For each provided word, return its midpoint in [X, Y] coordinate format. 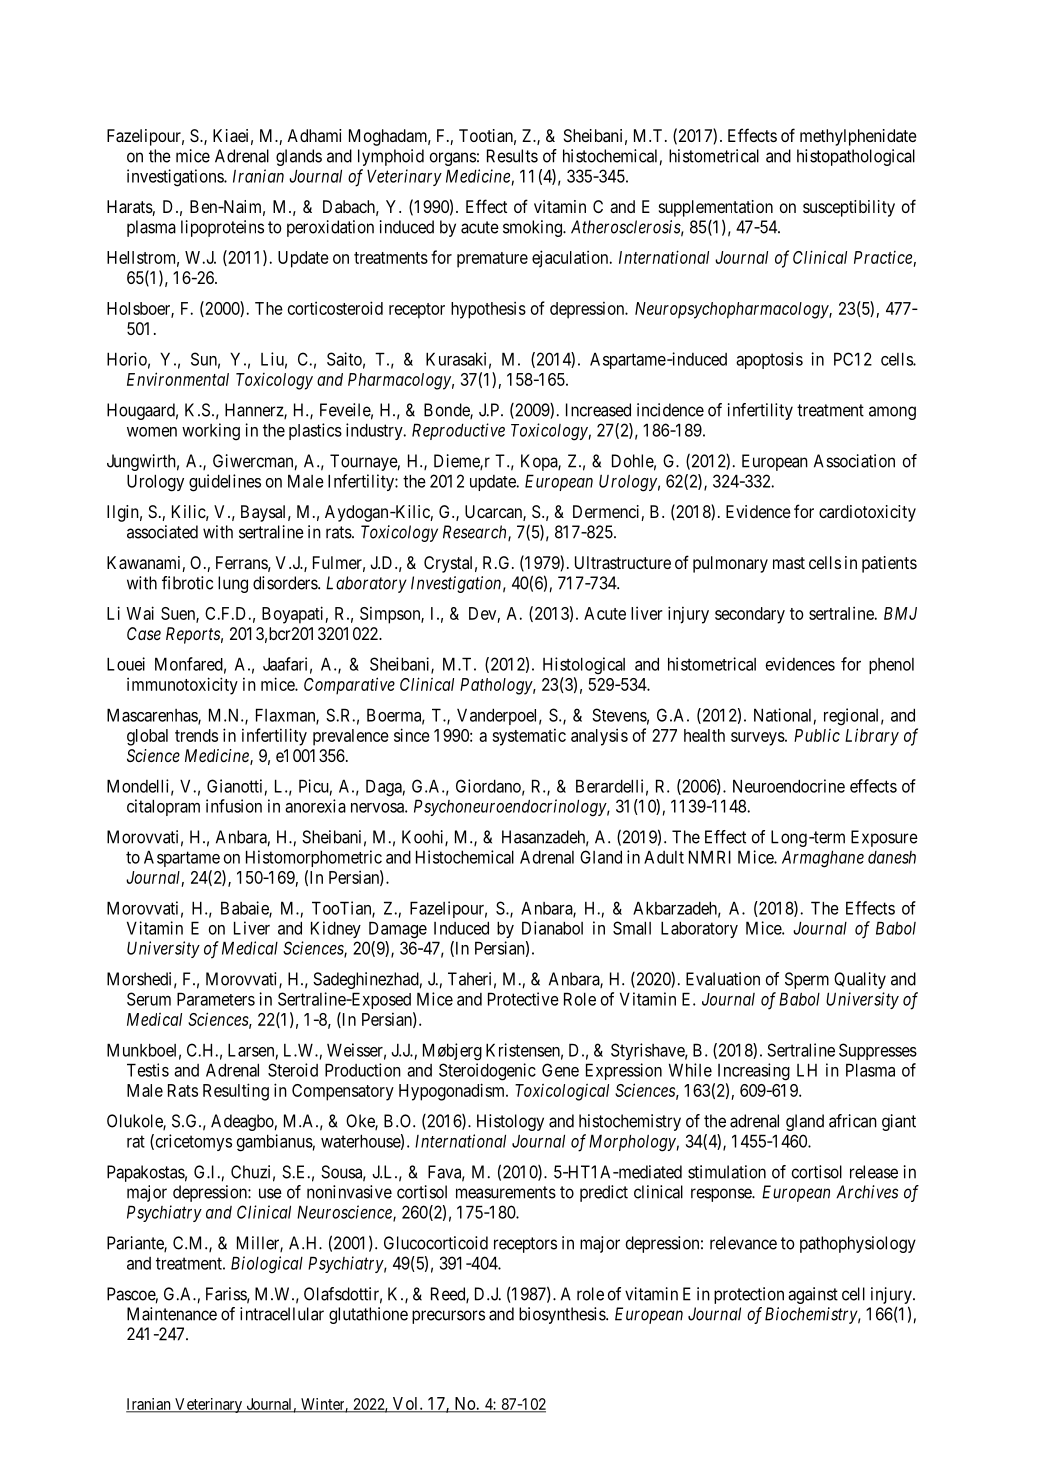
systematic [529, 737]
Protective [523, 999]
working [211, 432]
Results [512, 156]
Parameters [216, 999]
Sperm [807, 980]
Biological [267, 1265]
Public [817, 735]
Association [854, 461]
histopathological [856, 157]
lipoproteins [222, 228]
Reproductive [458, 431]
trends [196, 735]
